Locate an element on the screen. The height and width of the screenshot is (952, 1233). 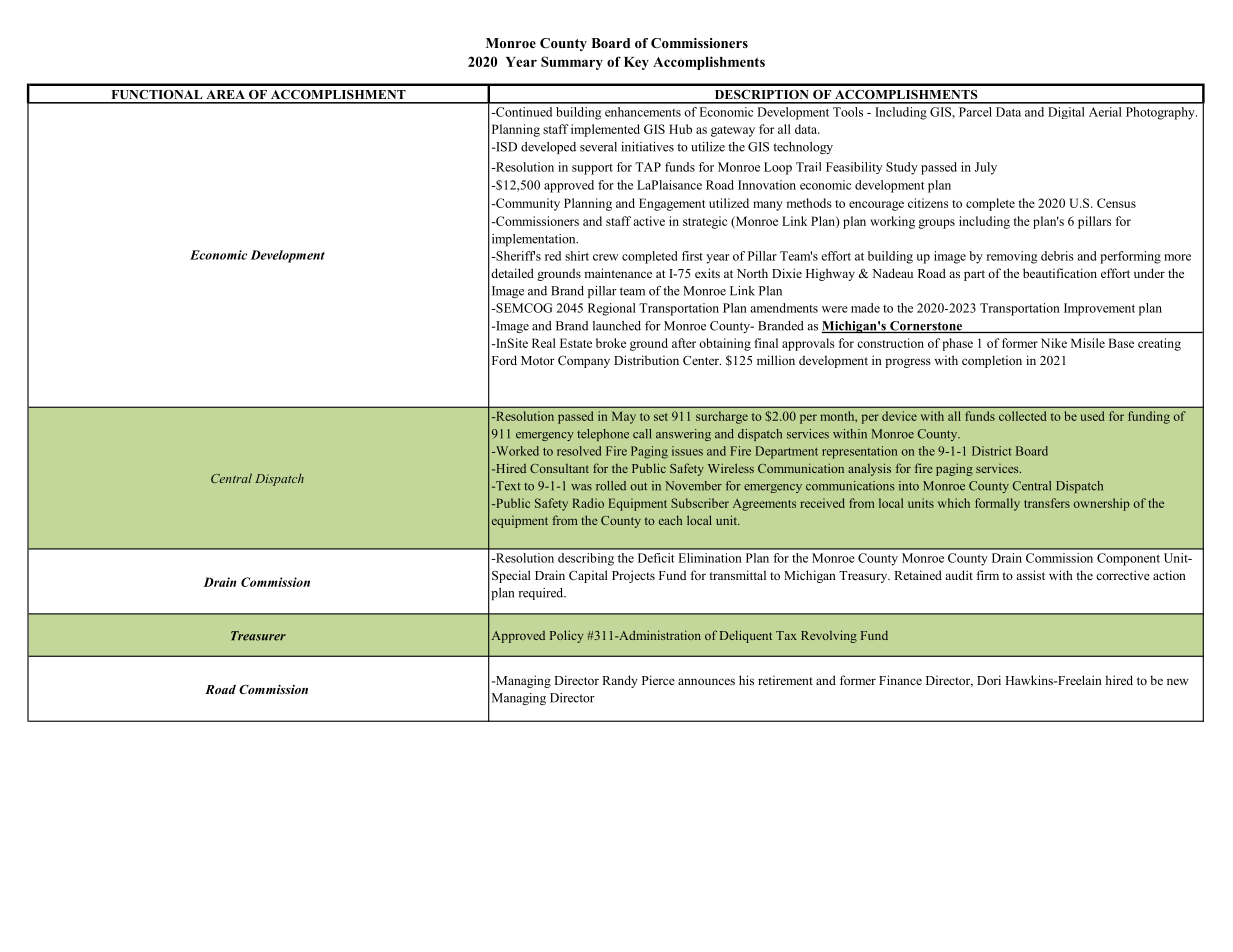
Summary is located at coordinates (572, 63).
